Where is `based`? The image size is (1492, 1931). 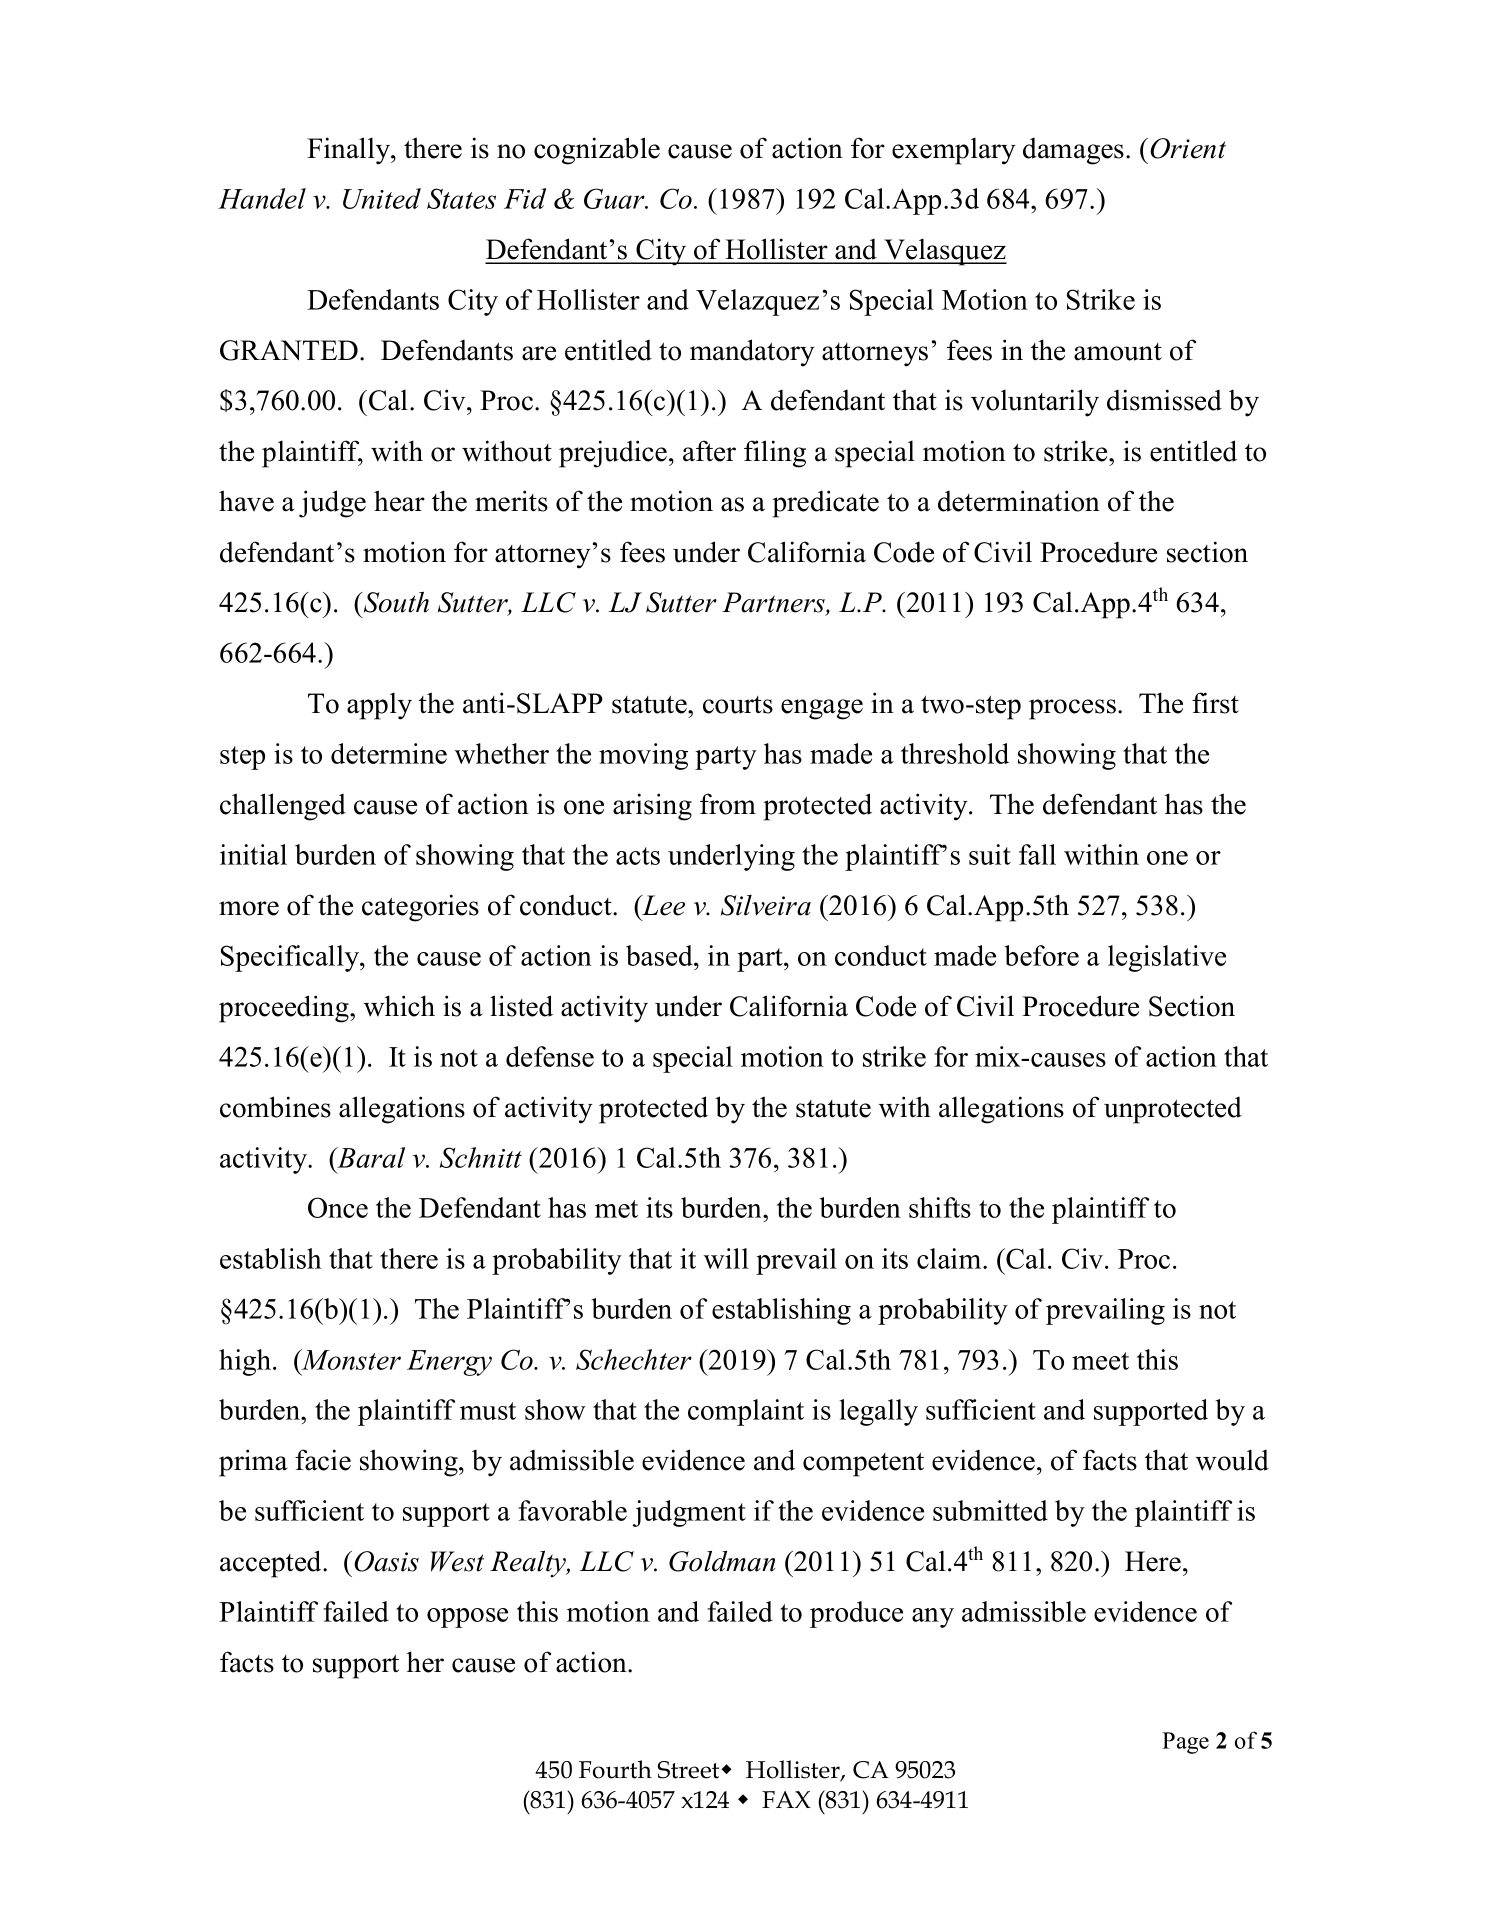
based is located at coordinates (660, 955).
